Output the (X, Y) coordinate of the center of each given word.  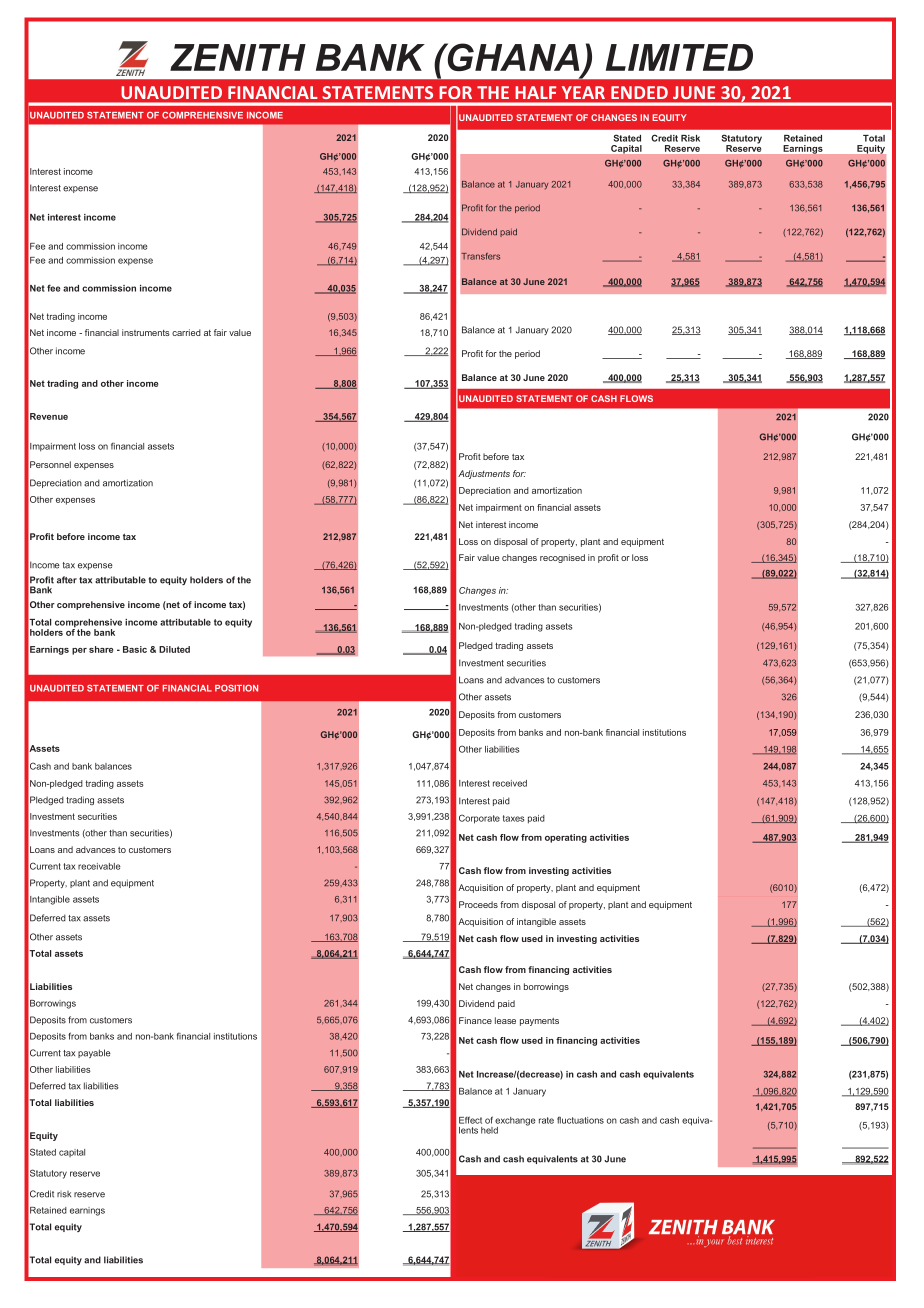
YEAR (583, 92)
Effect (470, 1120)
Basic (135, 649)
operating (566, 838)
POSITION (236, 688)
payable (94, 1053)
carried (186, 332)
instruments (146, 332)
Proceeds (478, 904)
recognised (562, 558)
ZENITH (238, 57)
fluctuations (580, 1120)
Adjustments (484, 474)
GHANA (512, 57)
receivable (99, 866)
